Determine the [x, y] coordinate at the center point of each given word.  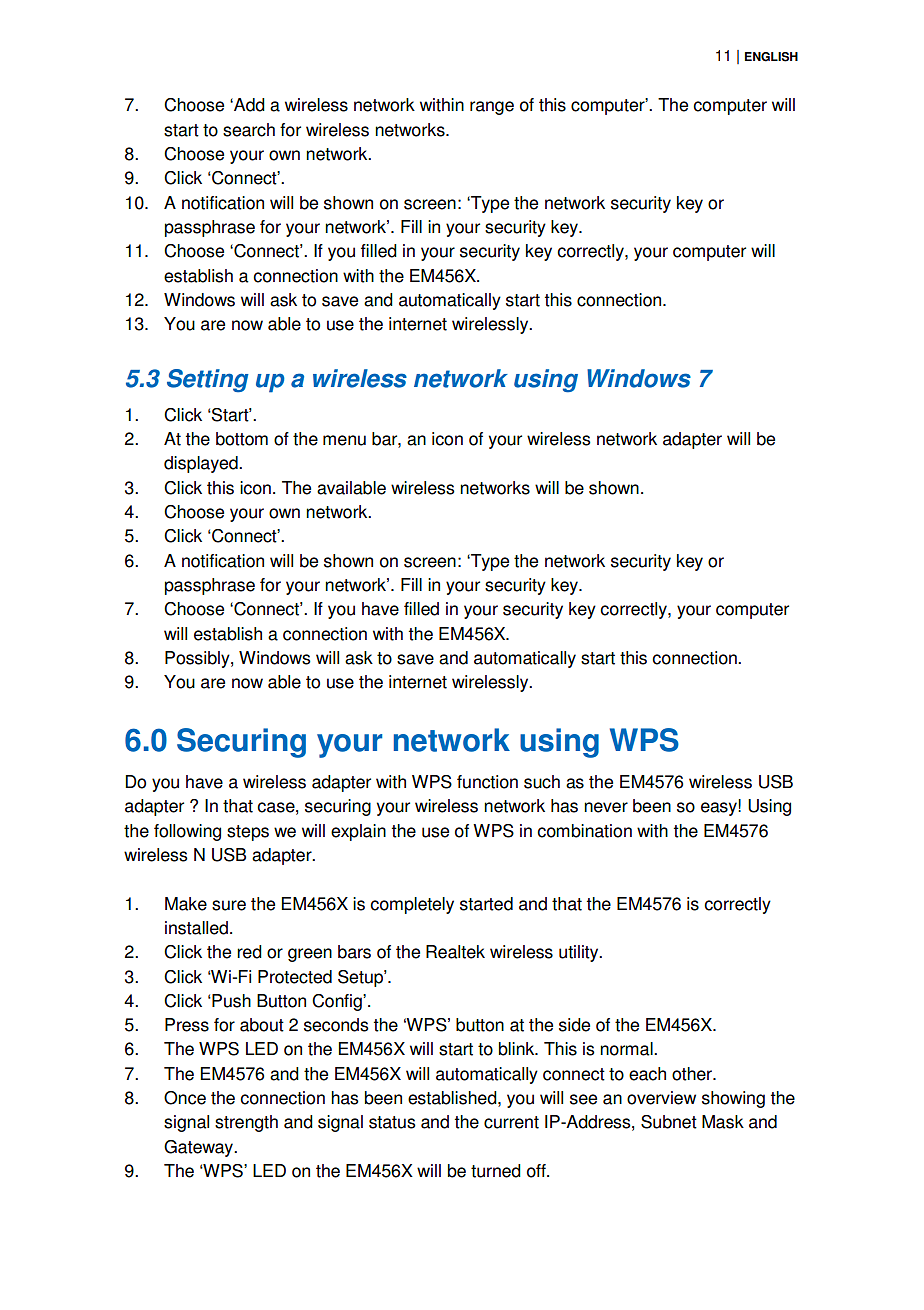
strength [246, 1123]
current [511, 1122]
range [492, 108]
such [542, 782]
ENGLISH [771, 57]
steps [248, 833]
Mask [723, 1122]
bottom [242, 439]
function [487, 782]
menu [344, 440]
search [249, 130]
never [606, 807]
